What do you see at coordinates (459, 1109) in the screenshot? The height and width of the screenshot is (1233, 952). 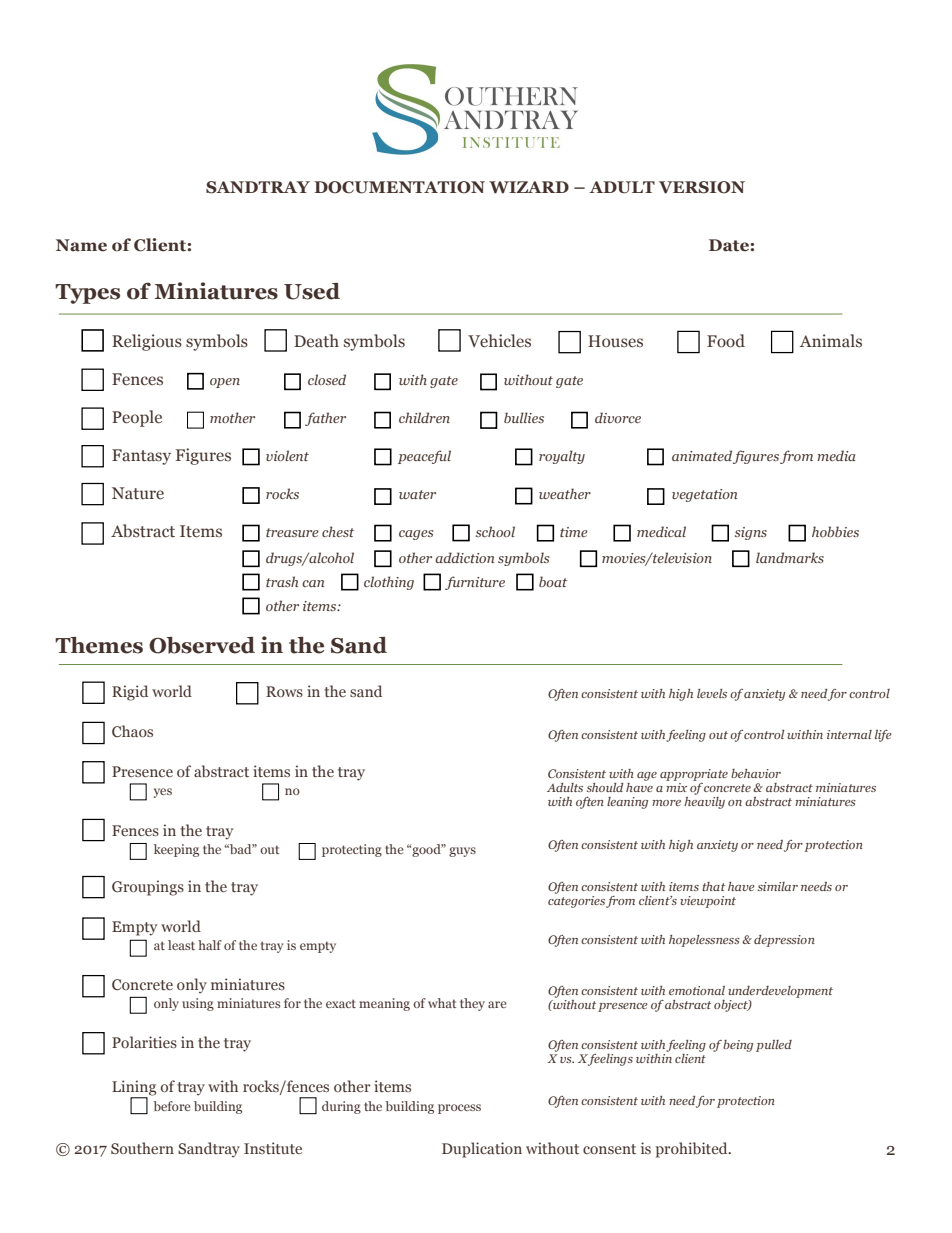 I see `process` at bounding box center [459, 1109].
